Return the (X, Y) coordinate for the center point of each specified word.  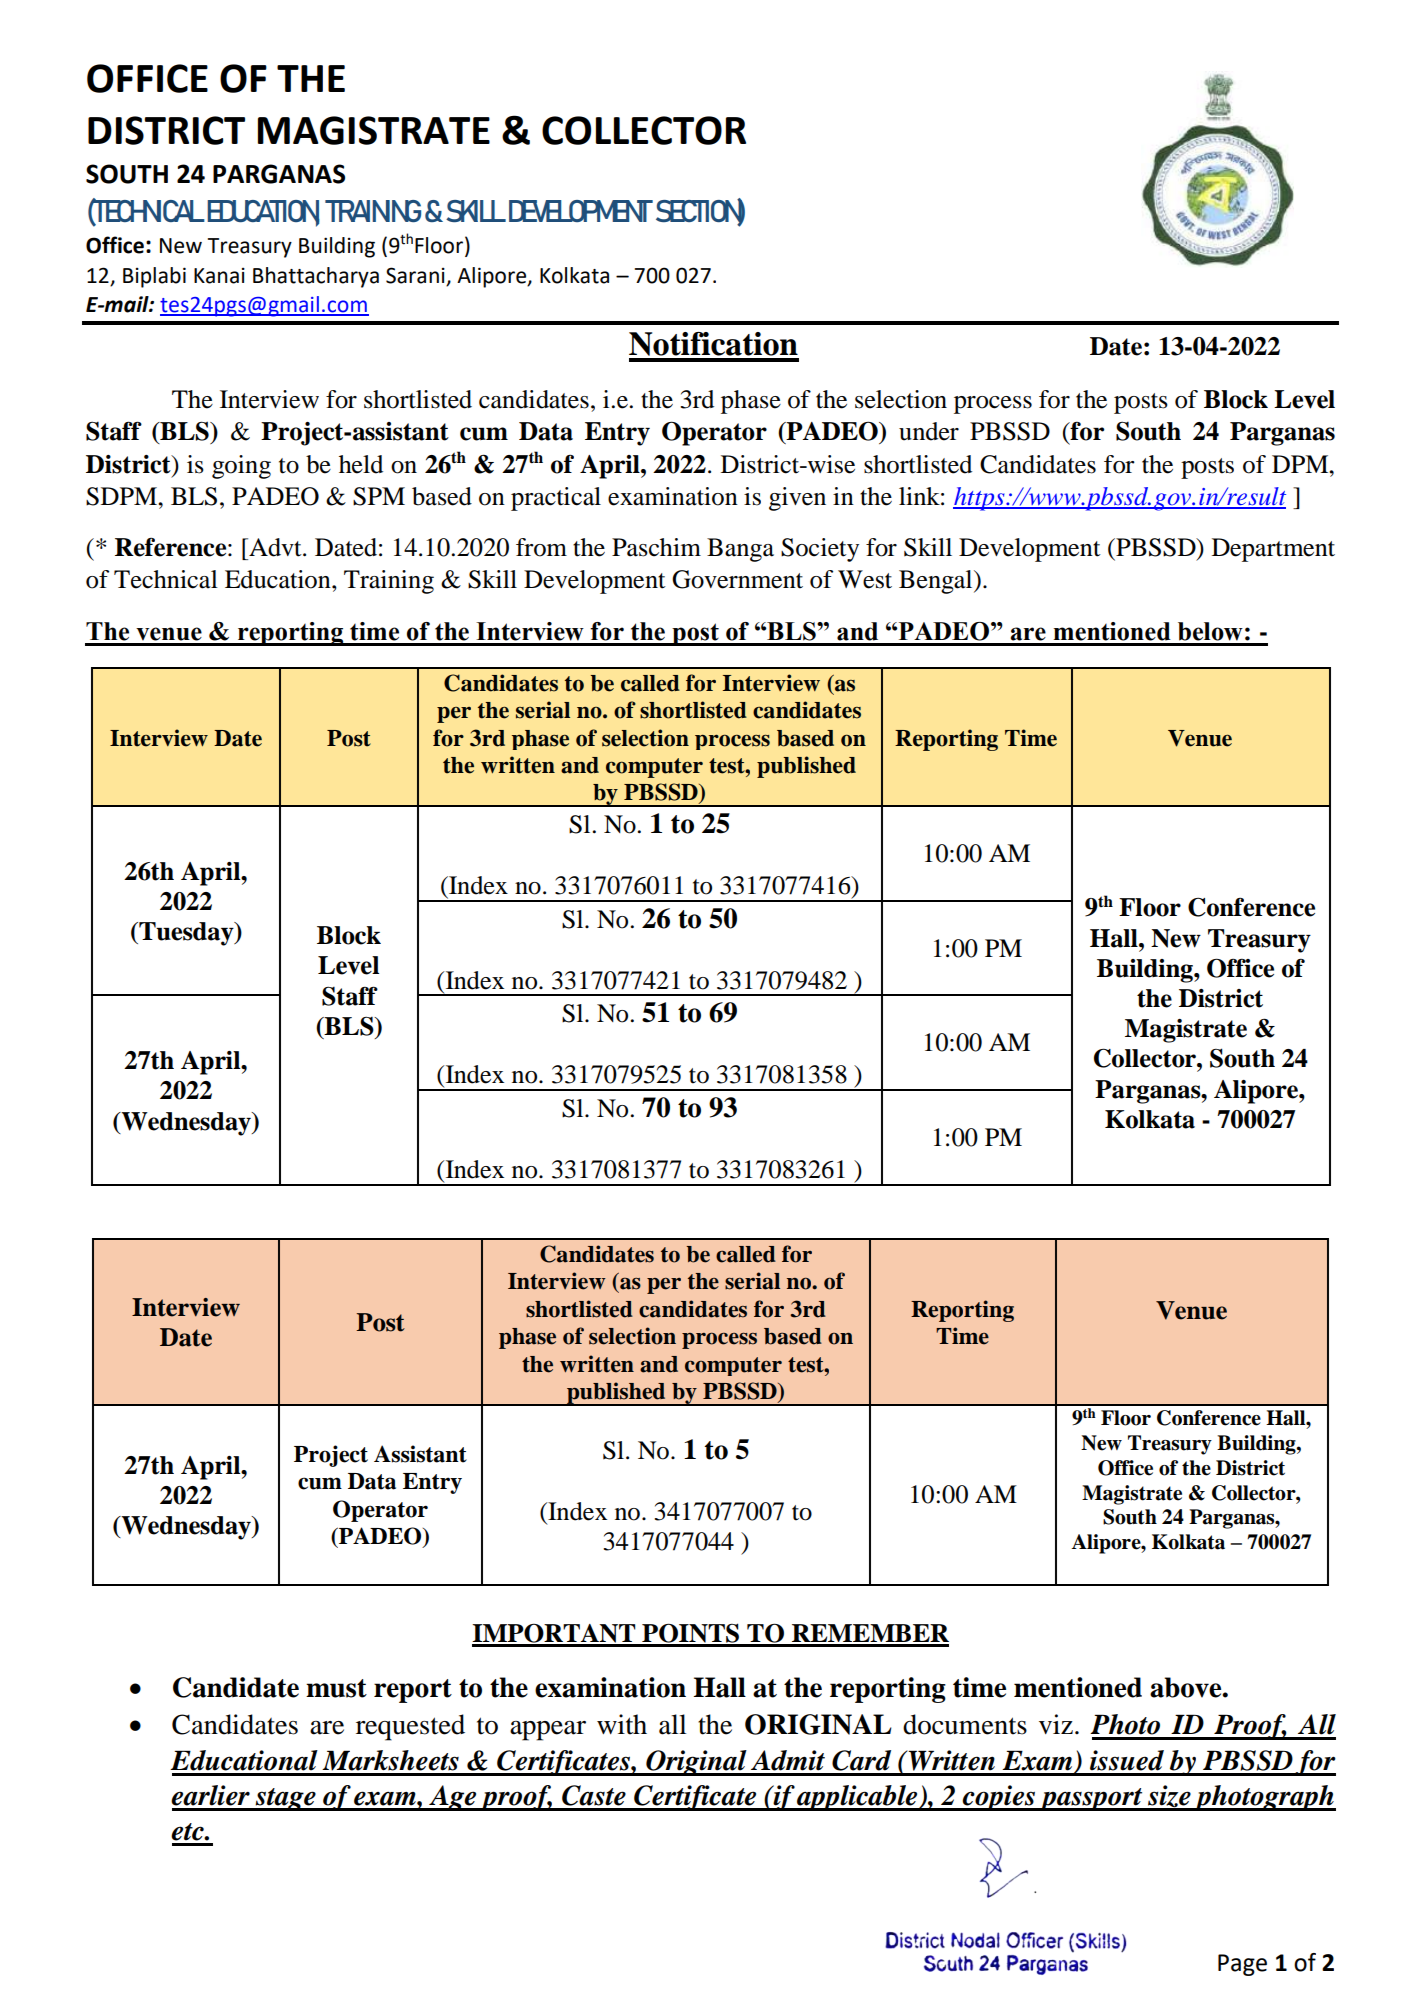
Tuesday (186, 934)
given (797, 499)
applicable (857, 1798)
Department (1273, 550)
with (622, 1724)
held (361, 464)
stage (285, 1799)
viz (1056, 1724)
